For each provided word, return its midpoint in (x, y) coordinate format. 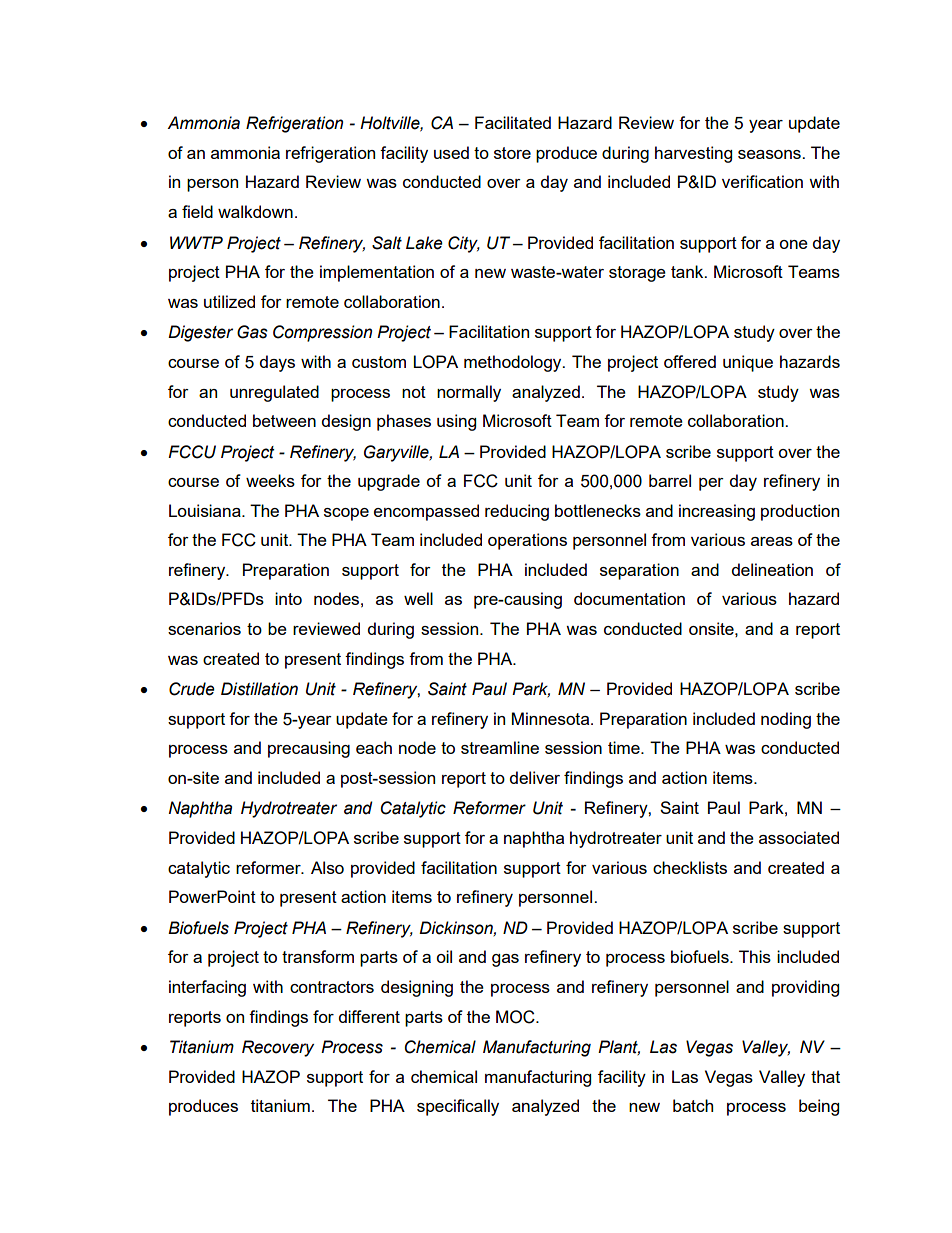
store (512, 153)
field (197, 211)
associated (799, 837)
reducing (517, 512)
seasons (770, 154)
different (369, 1016)
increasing (717, 512)
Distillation (259, 689)
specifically (458, 1107)
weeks (270, 480)
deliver (535, 777)
